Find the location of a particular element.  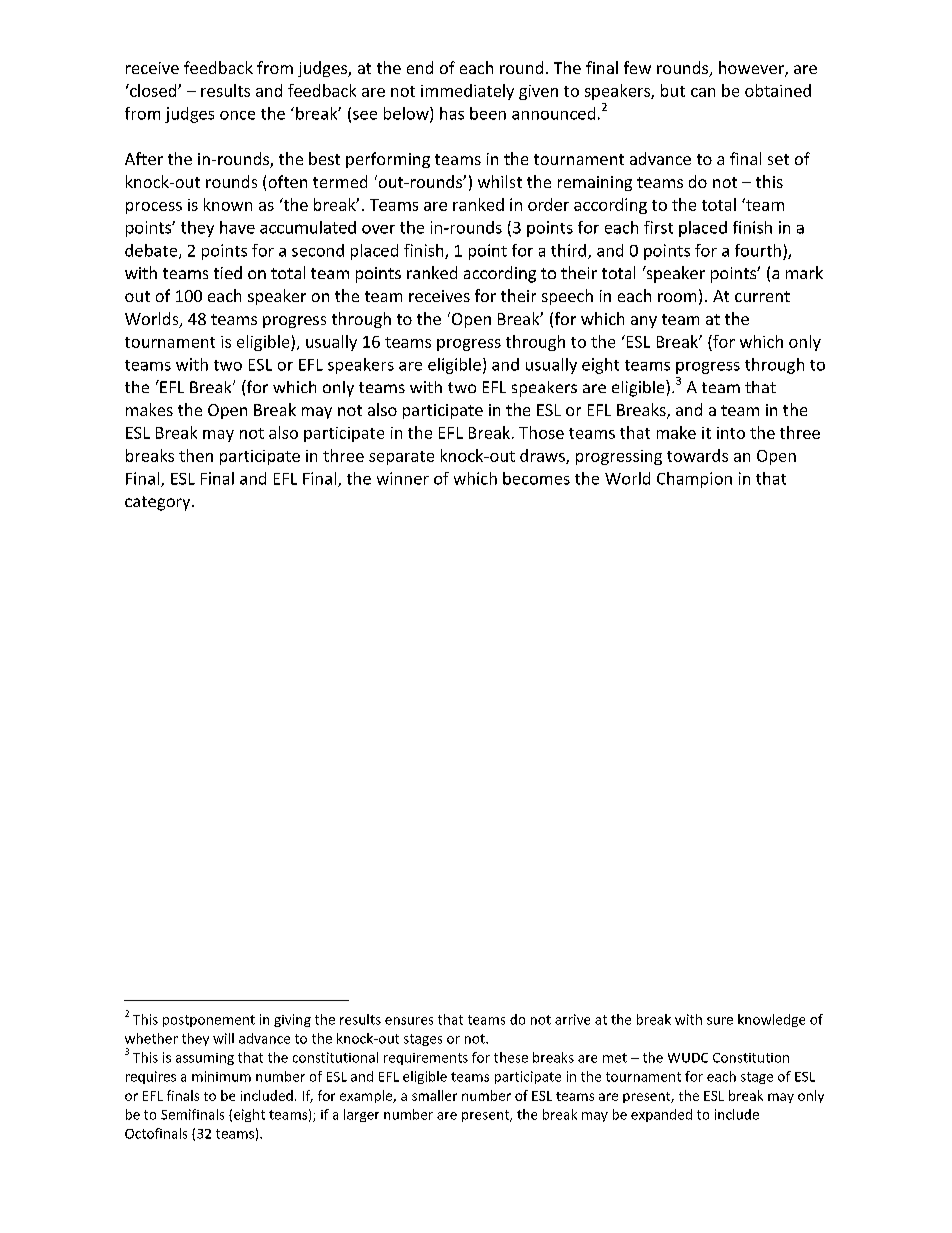

can is located at coordinates (703, 92).
